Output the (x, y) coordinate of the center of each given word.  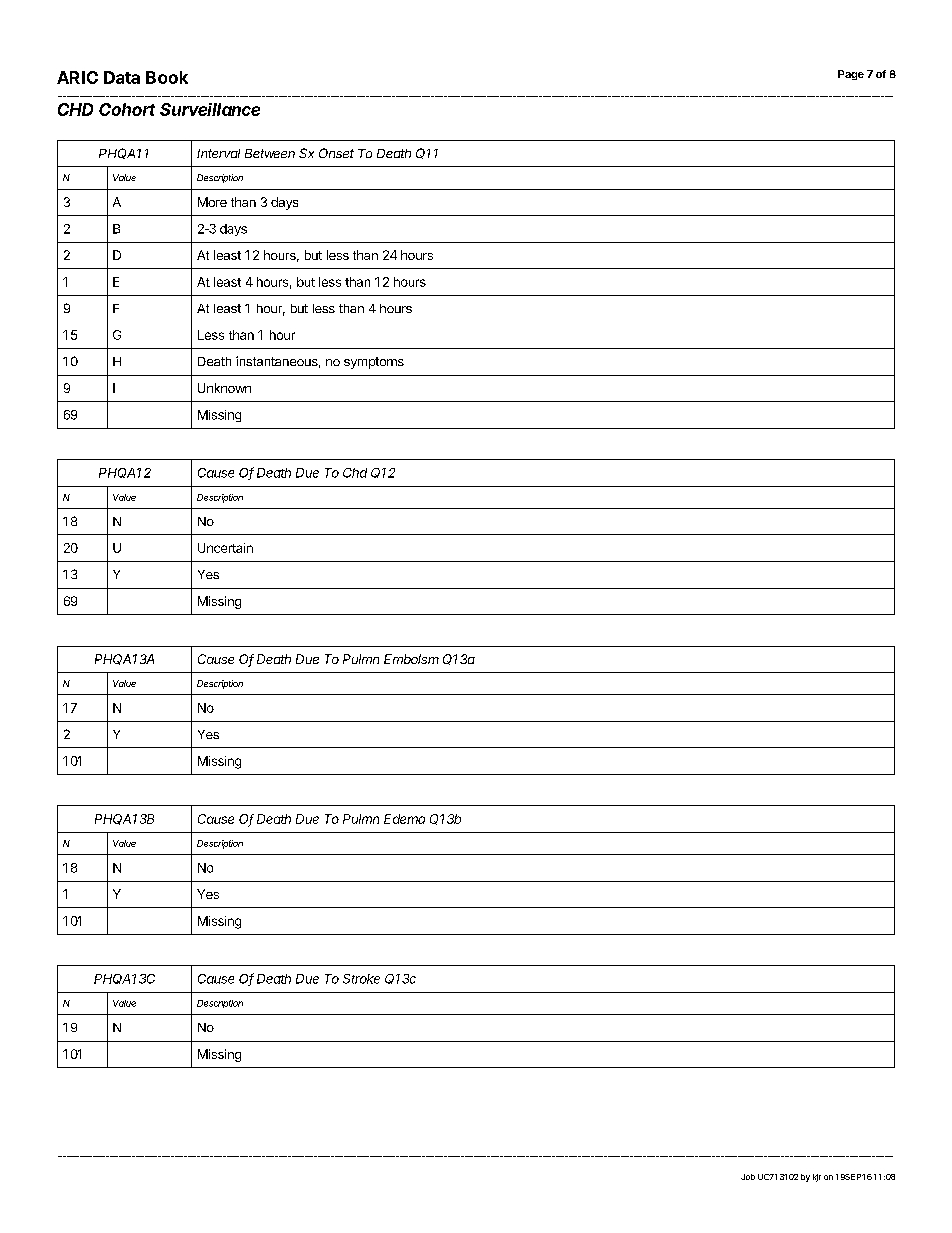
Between (270, 153)
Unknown (224, 388)
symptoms (374, 363)
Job (748, 1177)
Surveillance (210, 109)
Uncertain (225, 548)
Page (851, 75)
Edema (404, 819)
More (212, 202)
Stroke (361, 979)
